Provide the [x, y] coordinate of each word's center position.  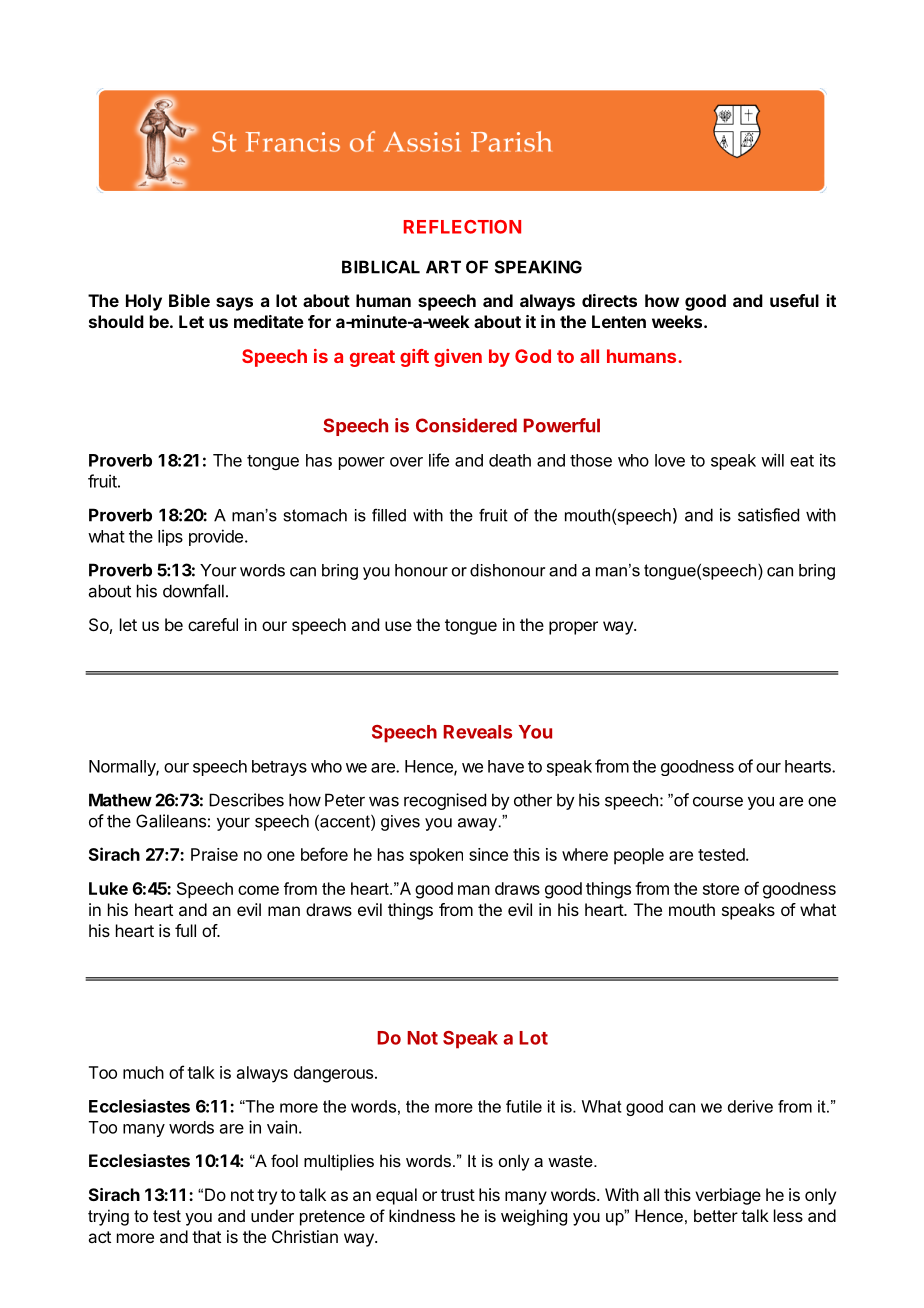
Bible [189, 300]
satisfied [768, 515]
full [185, 930]
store [721, 889]
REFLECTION [462, 227]
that [206, 1236]
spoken [436, 856]
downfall [193, 591]
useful [794, 300]
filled [389, 515]
